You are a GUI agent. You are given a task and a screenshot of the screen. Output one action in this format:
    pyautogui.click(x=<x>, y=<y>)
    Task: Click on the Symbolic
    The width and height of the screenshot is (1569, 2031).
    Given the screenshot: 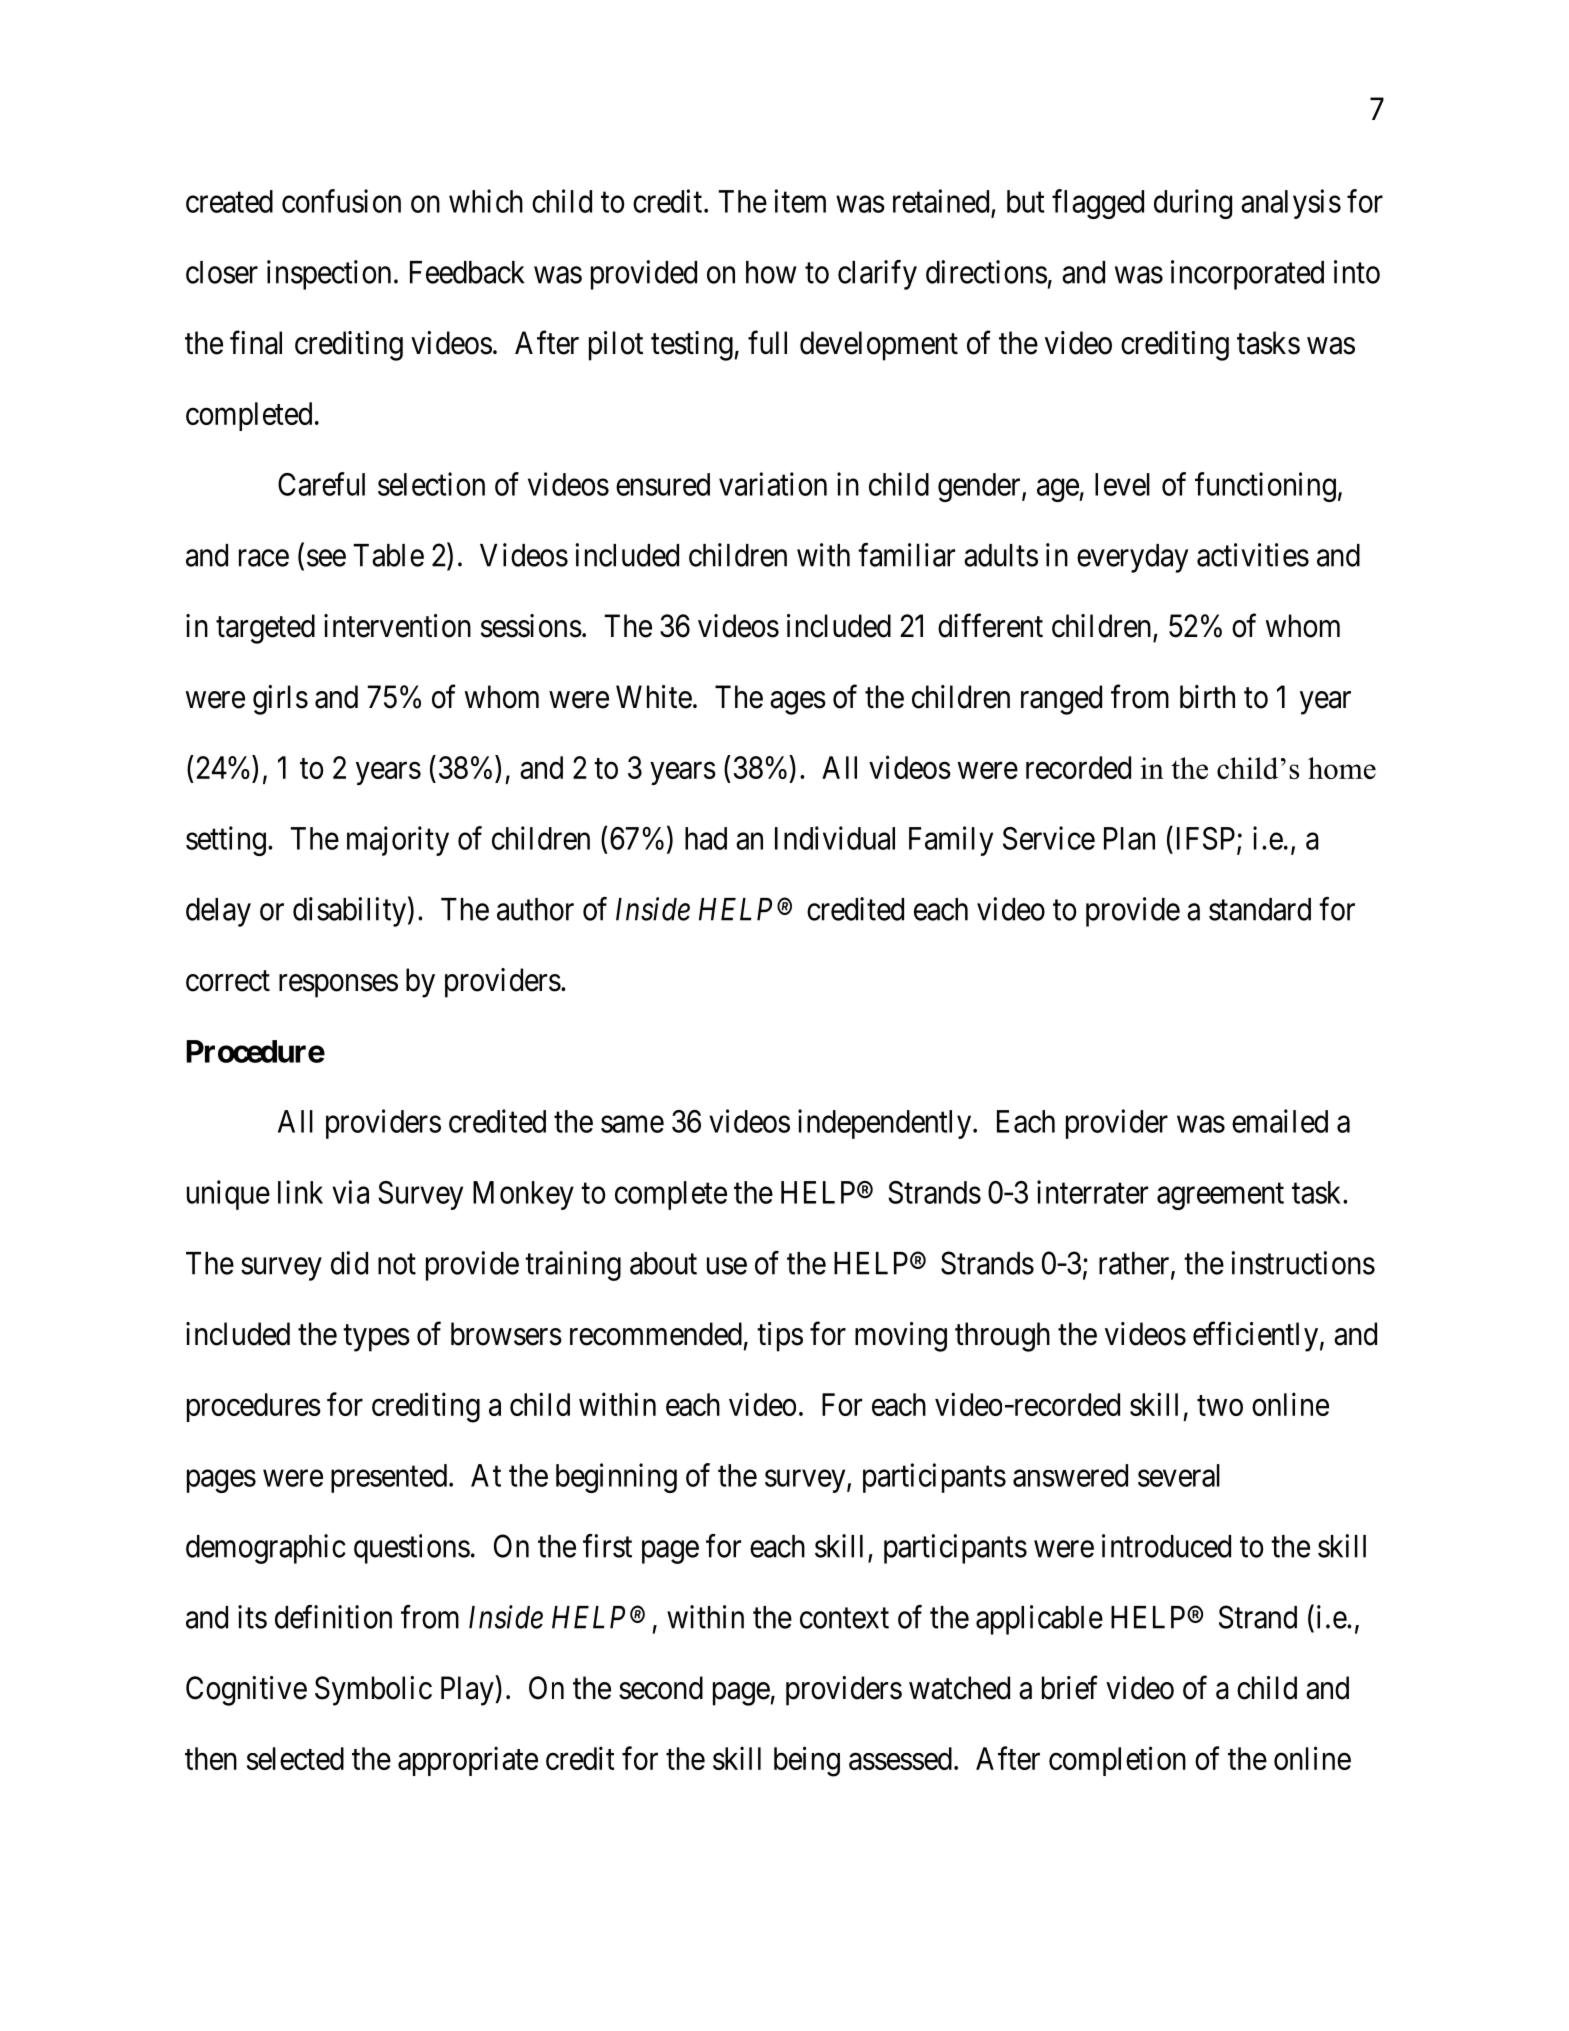 What is the action you would take?
    pyautogui.click(x=373, y=1691)
